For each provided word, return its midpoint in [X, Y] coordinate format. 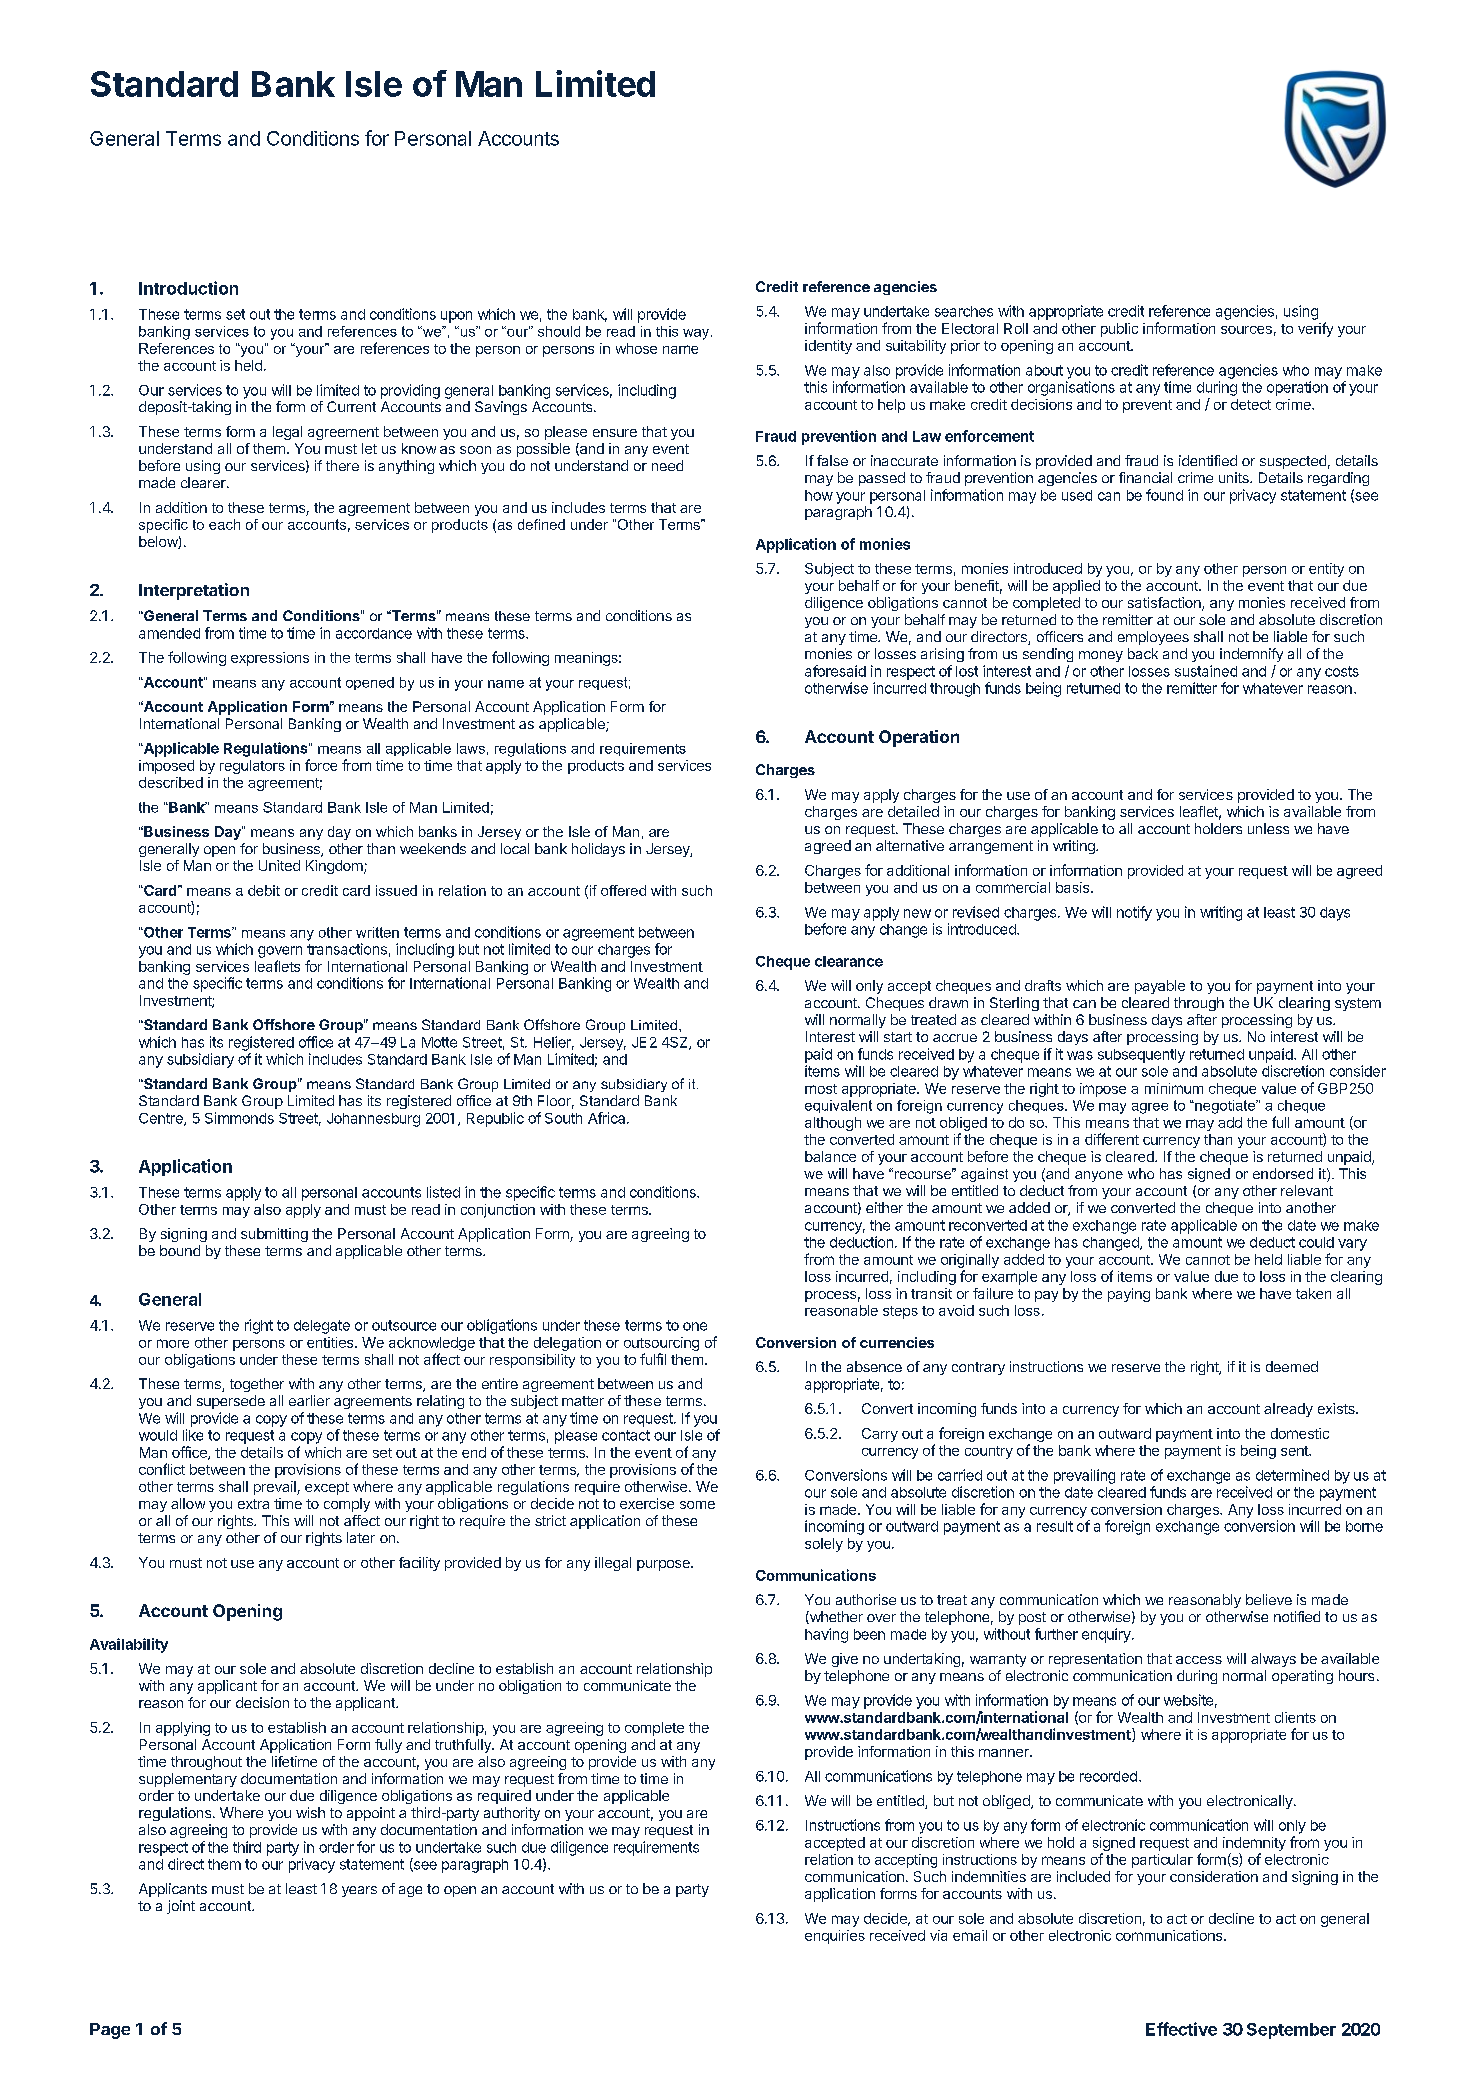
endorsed [1283, 1173]
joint [181, 1907]
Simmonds [239, 1118]
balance [830, 1156]
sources [1246, 330]
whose [636, 348]
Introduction [188, 288]
